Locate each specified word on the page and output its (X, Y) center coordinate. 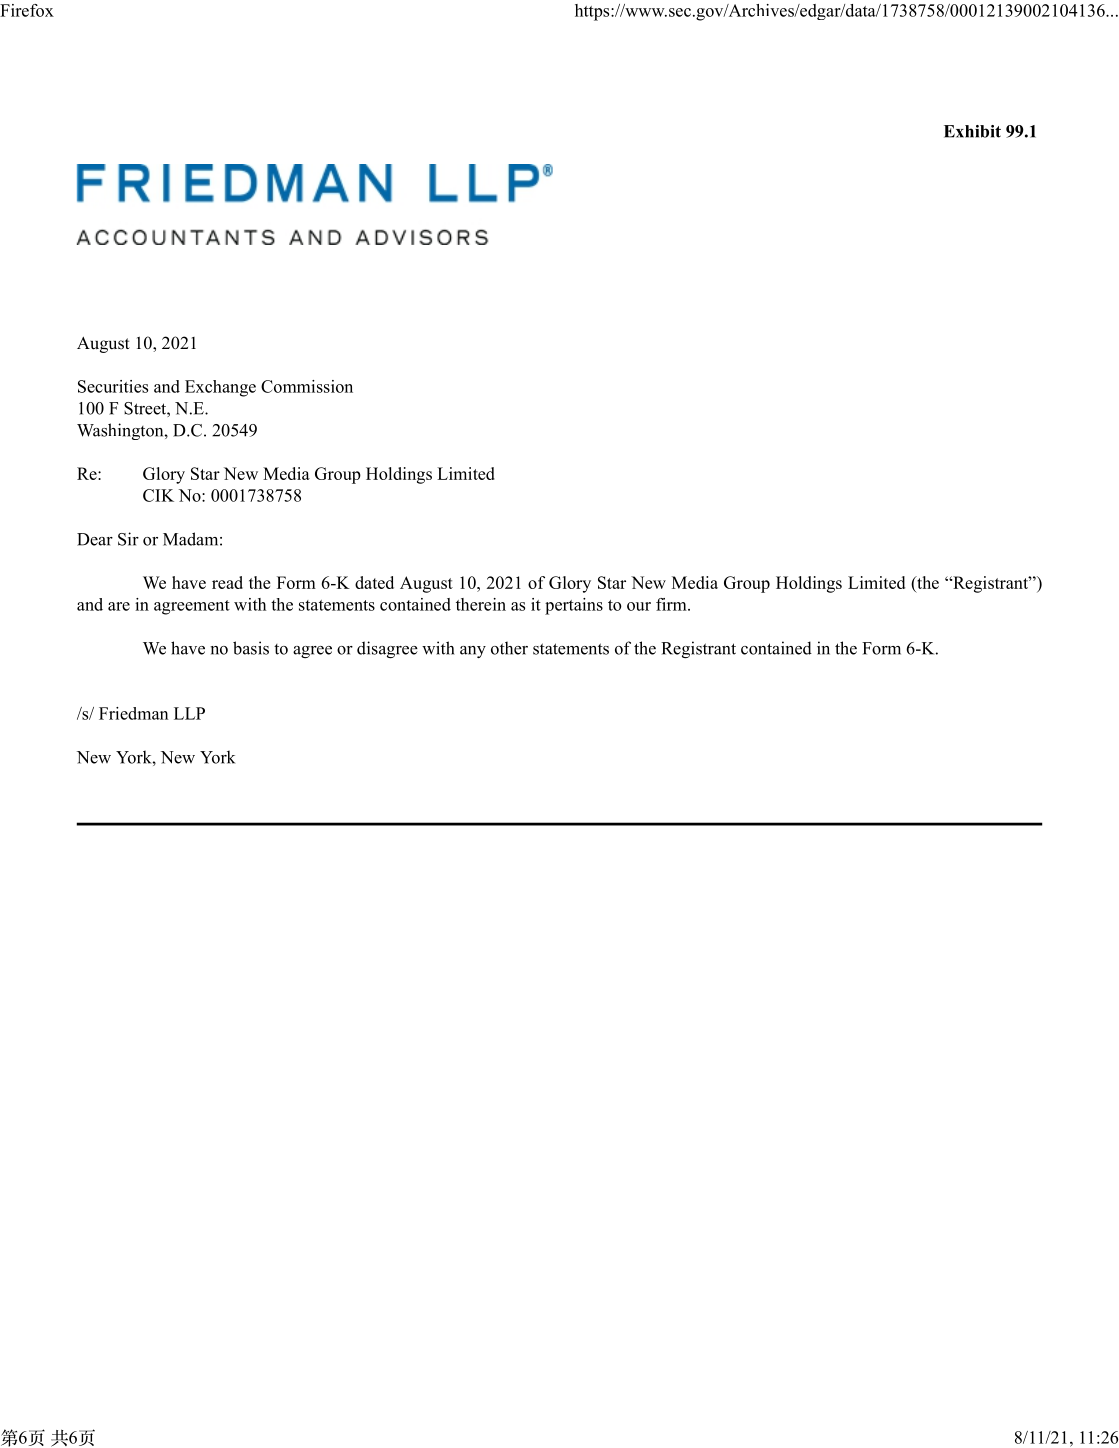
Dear (95, 539)
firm (672, 604)
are (119, 606)
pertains (574, 606)
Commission (307, 386)
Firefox (27, 10)
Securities (113, 386)
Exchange (220, 388)
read (227, 582)
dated (374, 582)
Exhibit (972, 131)
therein (481, 604)
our (639, 606)
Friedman (134, 713)
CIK (158, 495)
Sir (128, 539)
